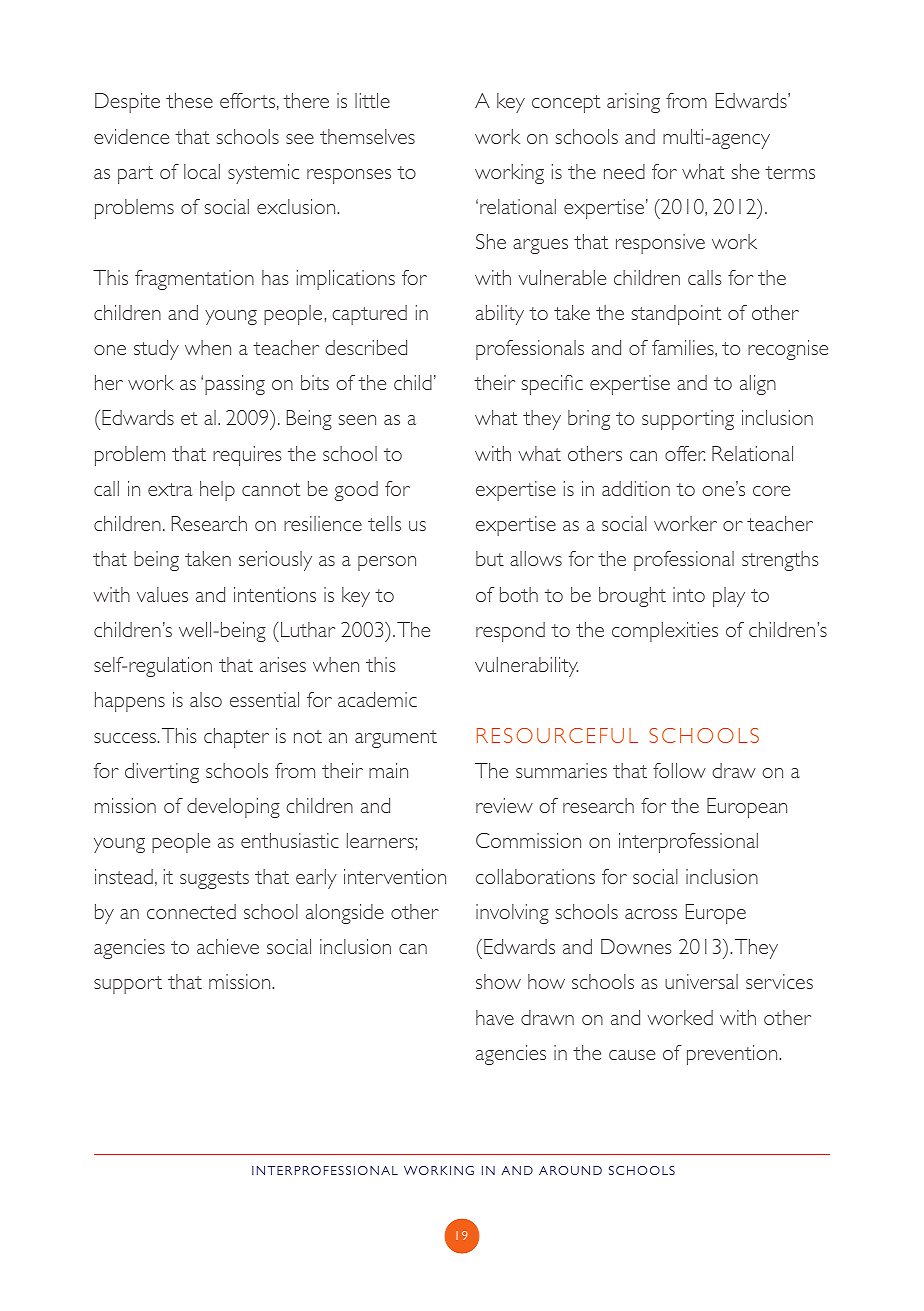  Describe the element at coordinates (679, 770) in the screenshot. I see `follow` at that location.
